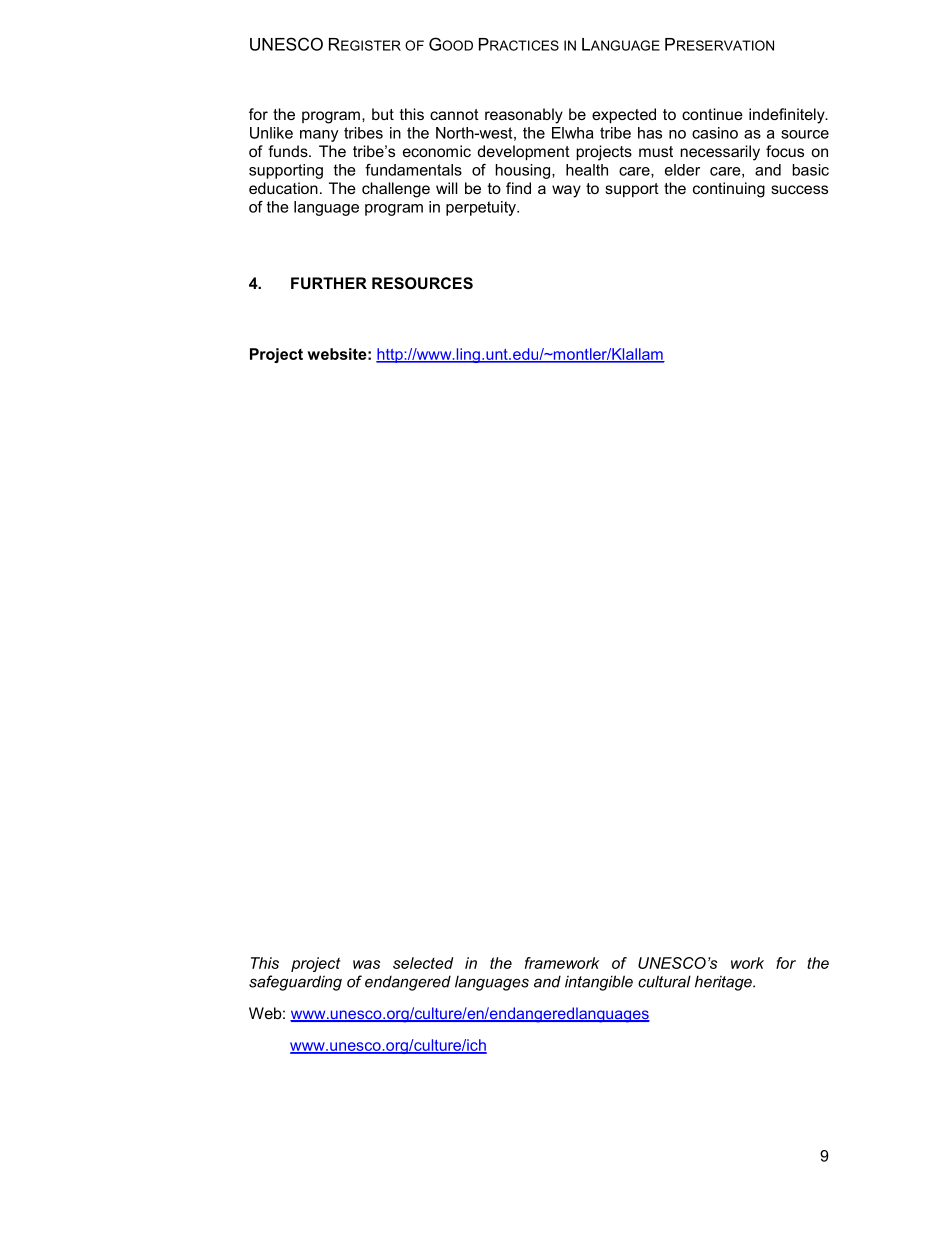 The width and height of the screenshot is (952, 1233). Describe the element at coordinates (366, 964) in the screenshot. I see `was` at that location.
